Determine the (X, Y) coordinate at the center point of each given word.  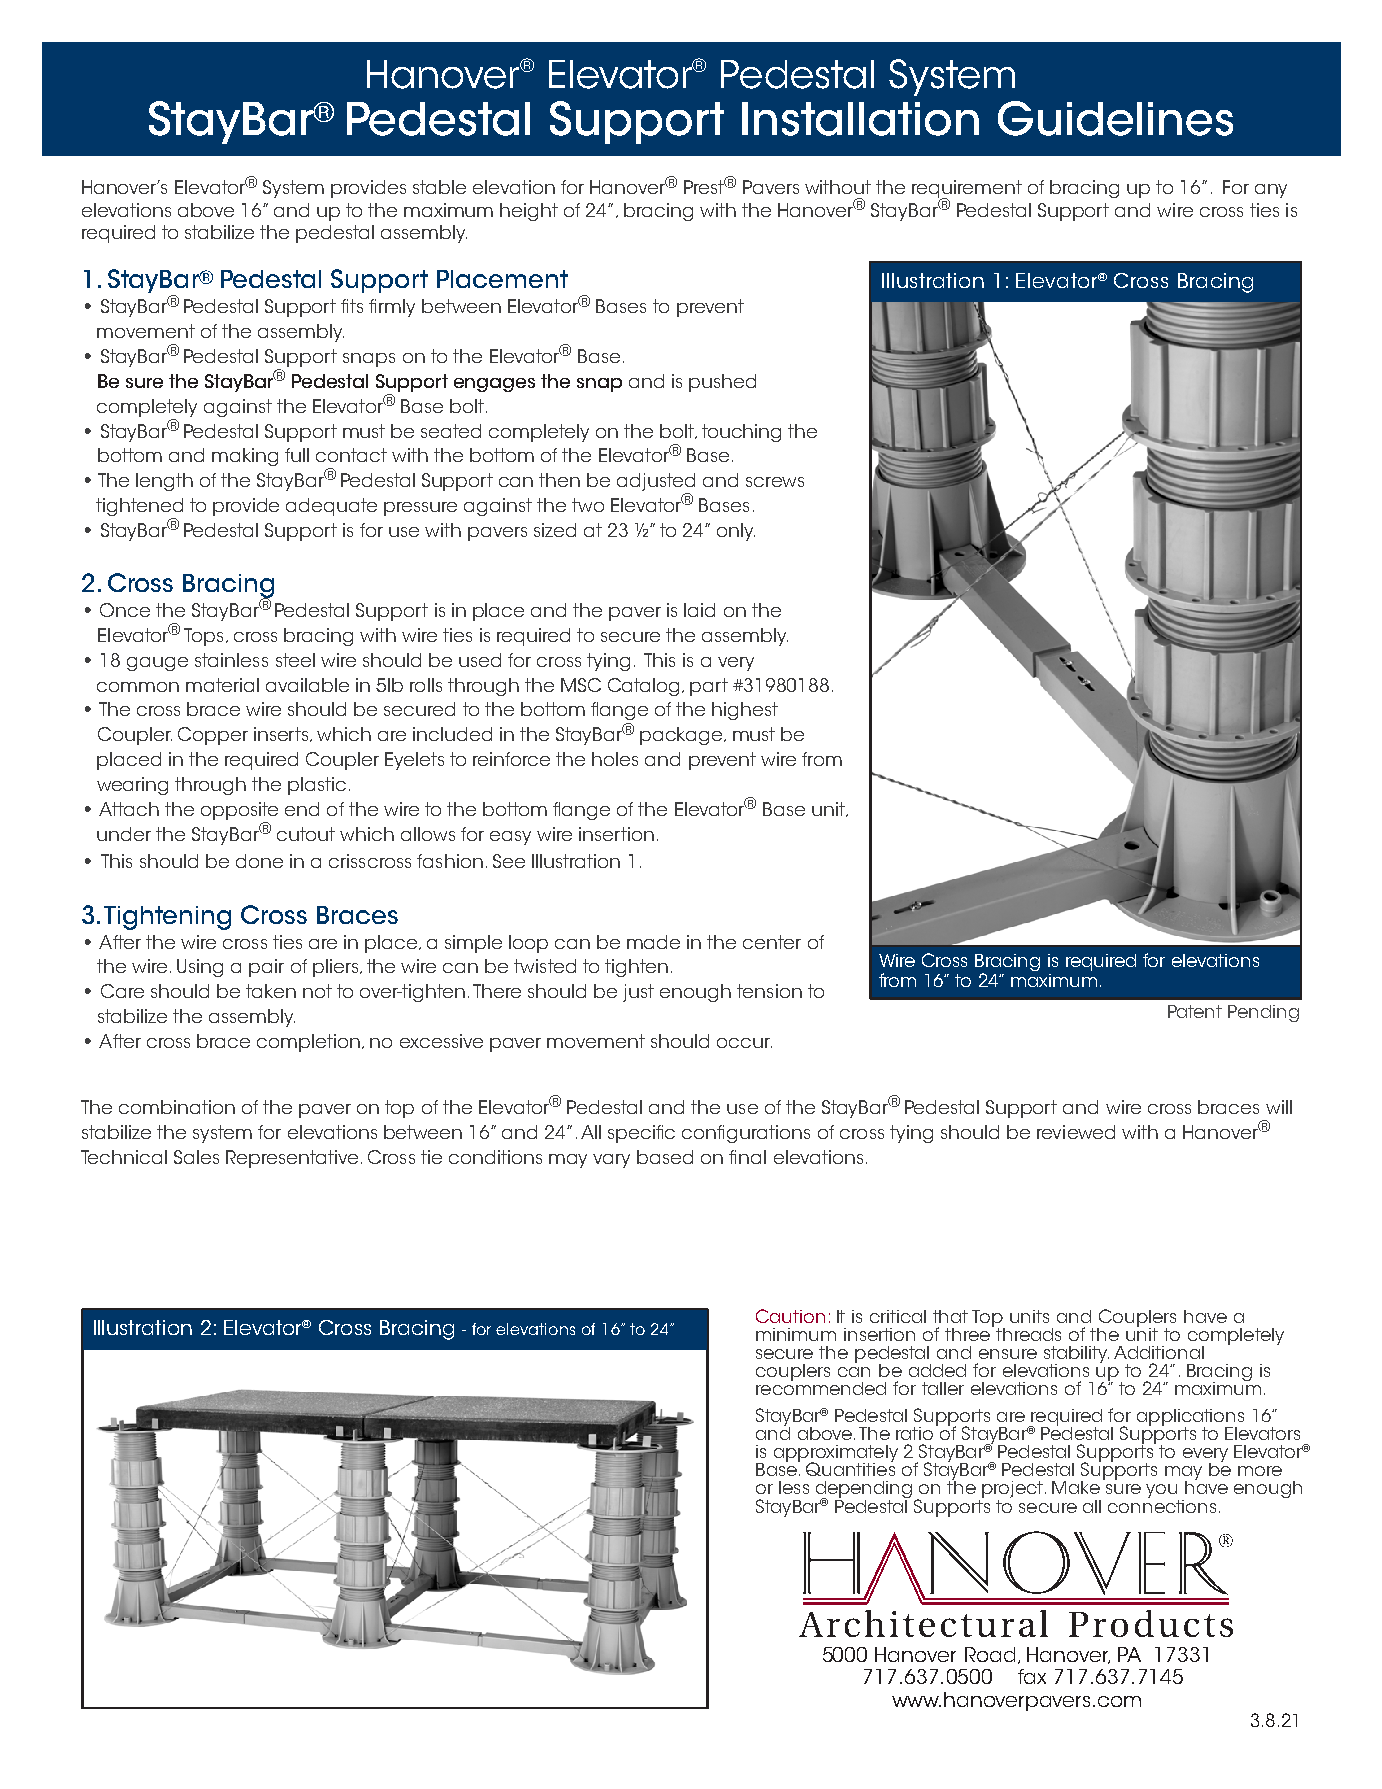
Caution (790, 1316)
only (736, 532)
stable (439, 187)
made (653, 942)
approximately (836, 1454)
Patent (1195, 1011)
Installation (860, 119)
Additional (1159, 1352)
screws (775, 482)
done (259, 861)
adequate (331, 507)
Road (990, 1654)
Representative (292, 1159)
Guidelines (1115, 118)
